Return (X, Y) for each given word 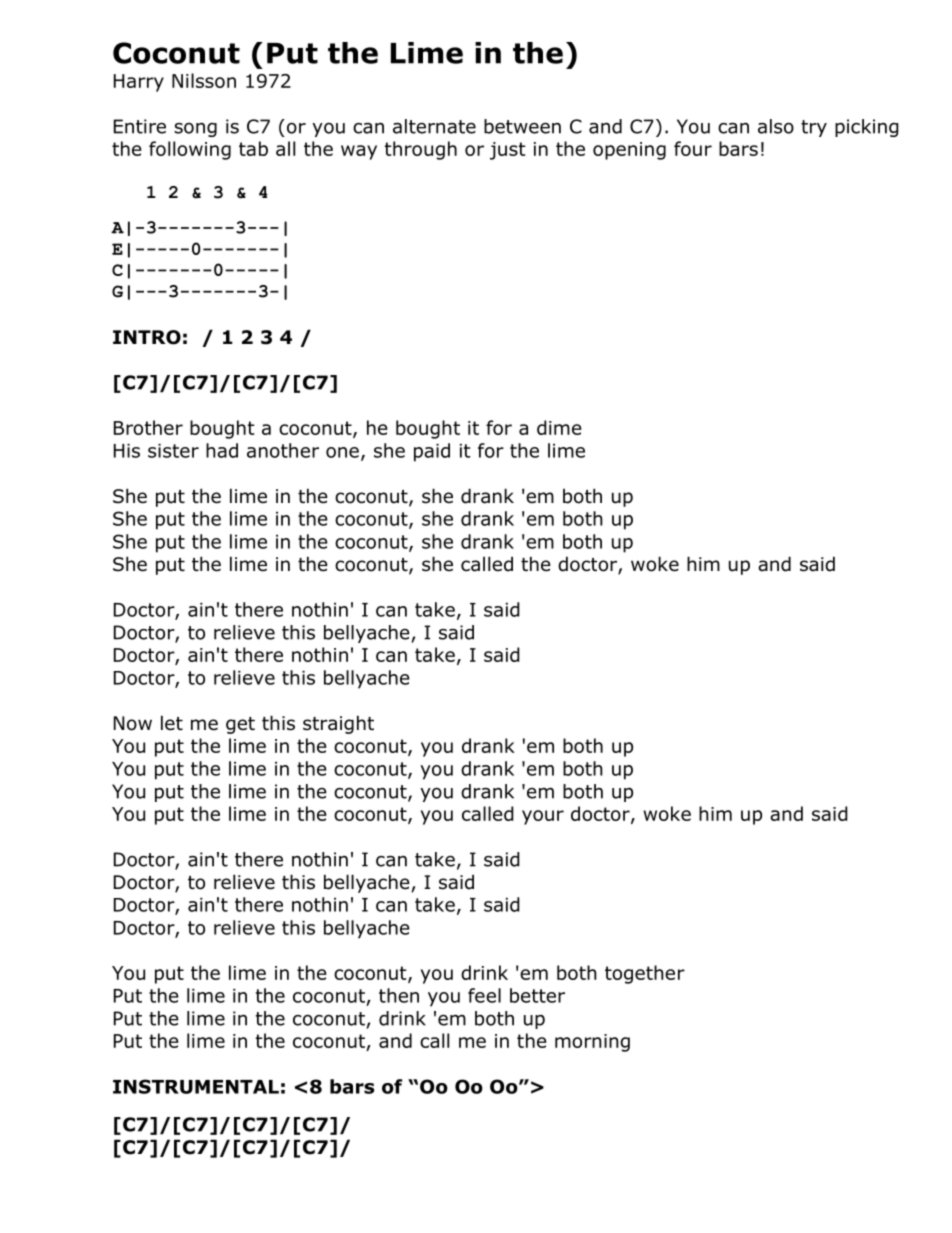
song (195, 130)
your (543, 817)
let (172, 723)
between (522, 126)
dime (559, 427)
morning (592, 1043)
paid (432, 452)
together (645, 974)
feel (484, 995)
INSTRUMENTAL (196, 1086)
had (222, 450)
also (776, 126)
